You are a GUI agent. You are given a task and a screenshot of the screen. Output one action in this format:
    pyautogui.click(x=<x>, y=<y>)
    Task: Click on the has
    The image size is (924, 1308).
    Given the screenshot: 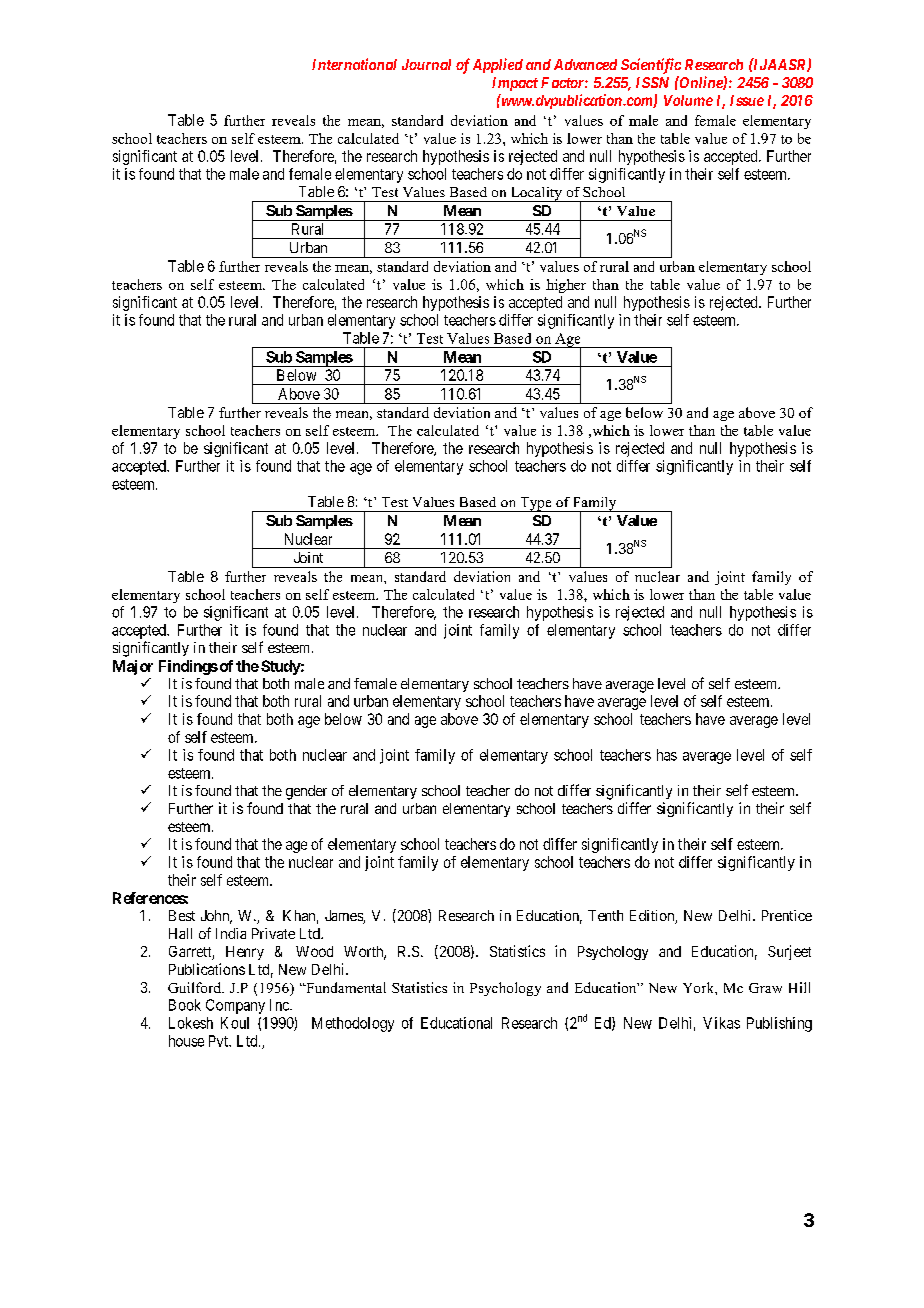 What is the action you would take?
    pyautogui.click(x=667, y=755)
